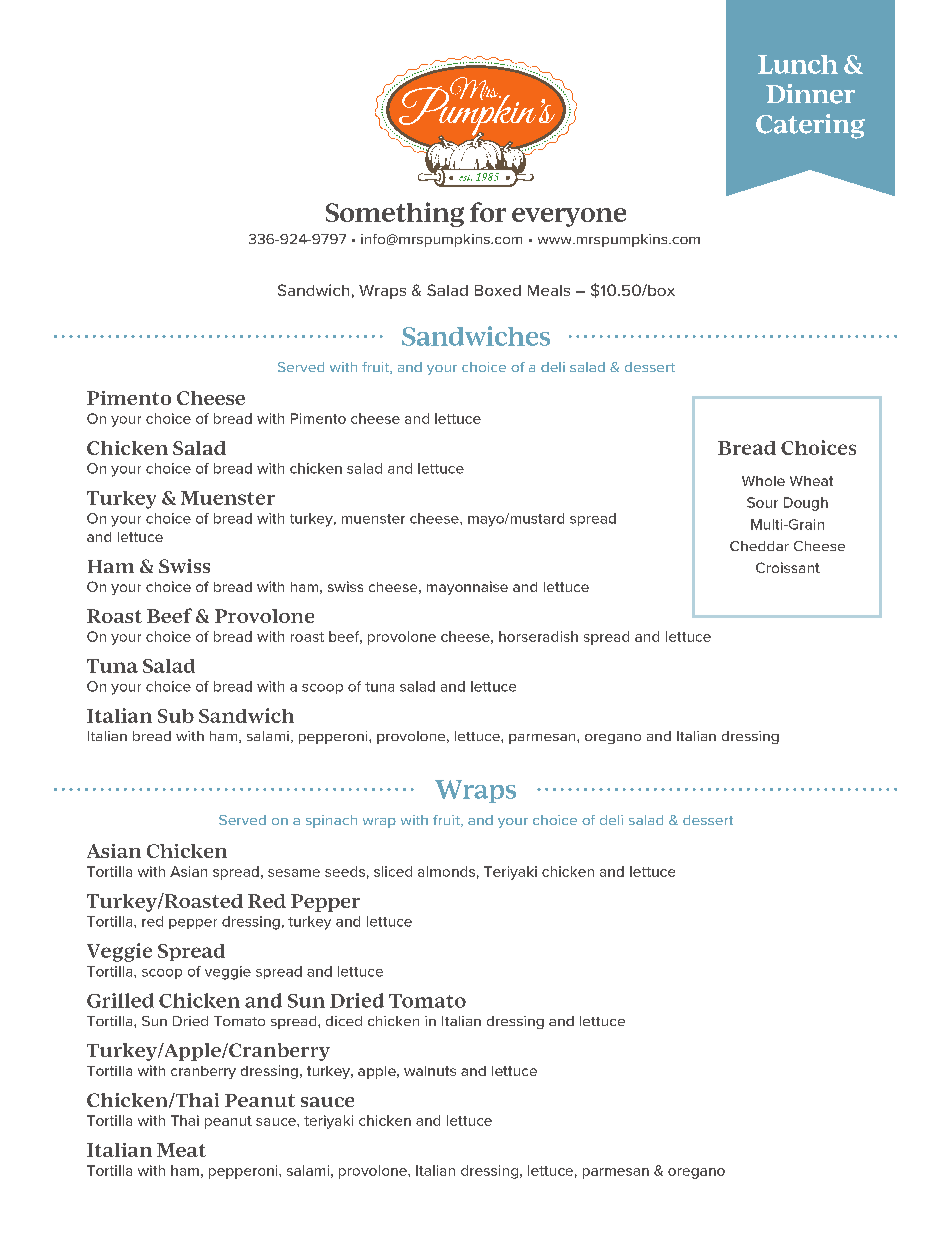 This page has height=1233, width=952. Describe the element at coordinates (176, 716) in the page. I see `Sub` at that location.
